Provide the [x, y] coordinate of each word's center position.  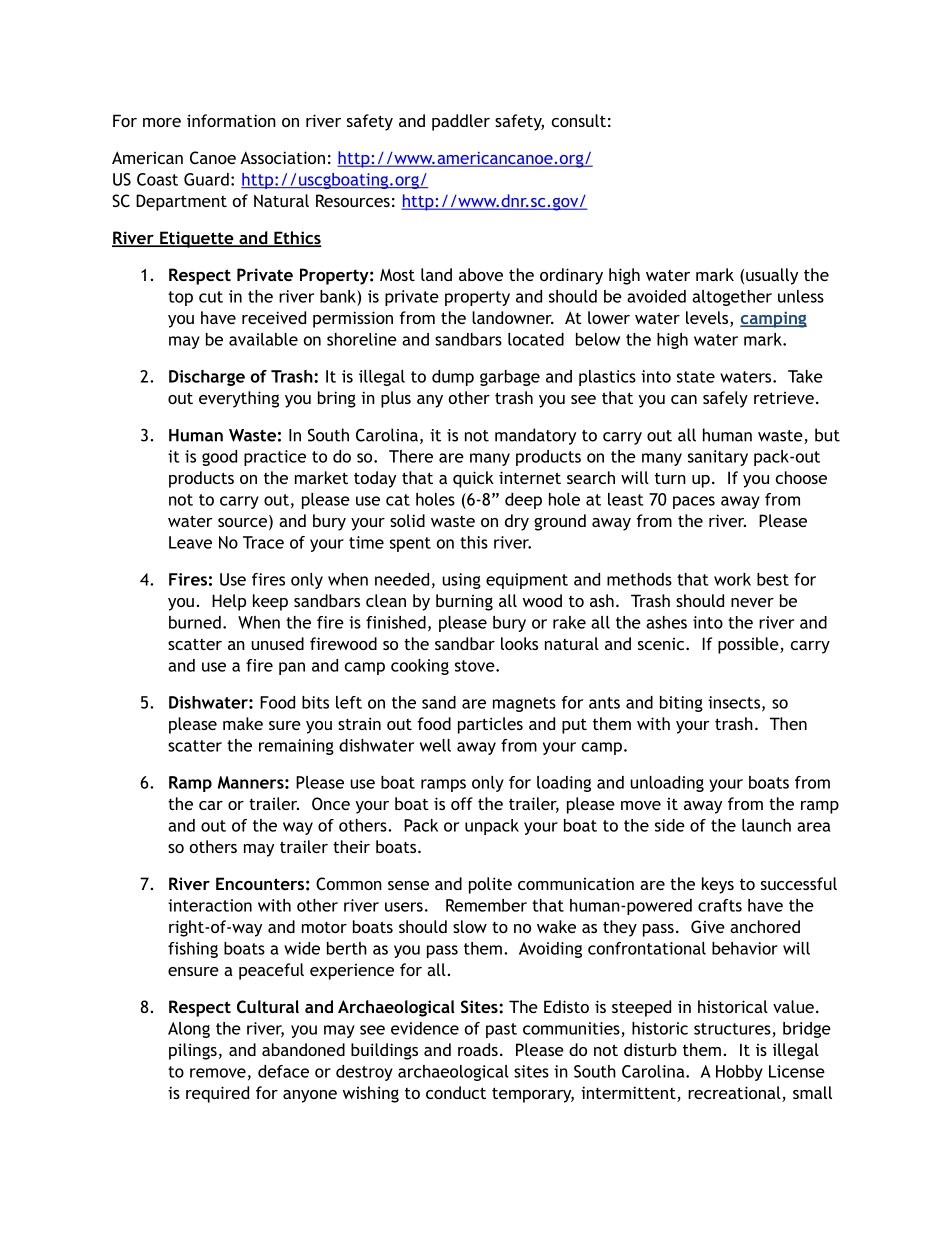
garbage [510, 378]
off [462, 803]
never [752, 602]
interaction [210, 905]
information [231, 120]
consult [579, 120]
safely [725, 399]
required [217, 1094]
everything [239, 399]
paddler [461, 122]
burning [464, 602]
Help [229, 602]
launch [766, 825]
